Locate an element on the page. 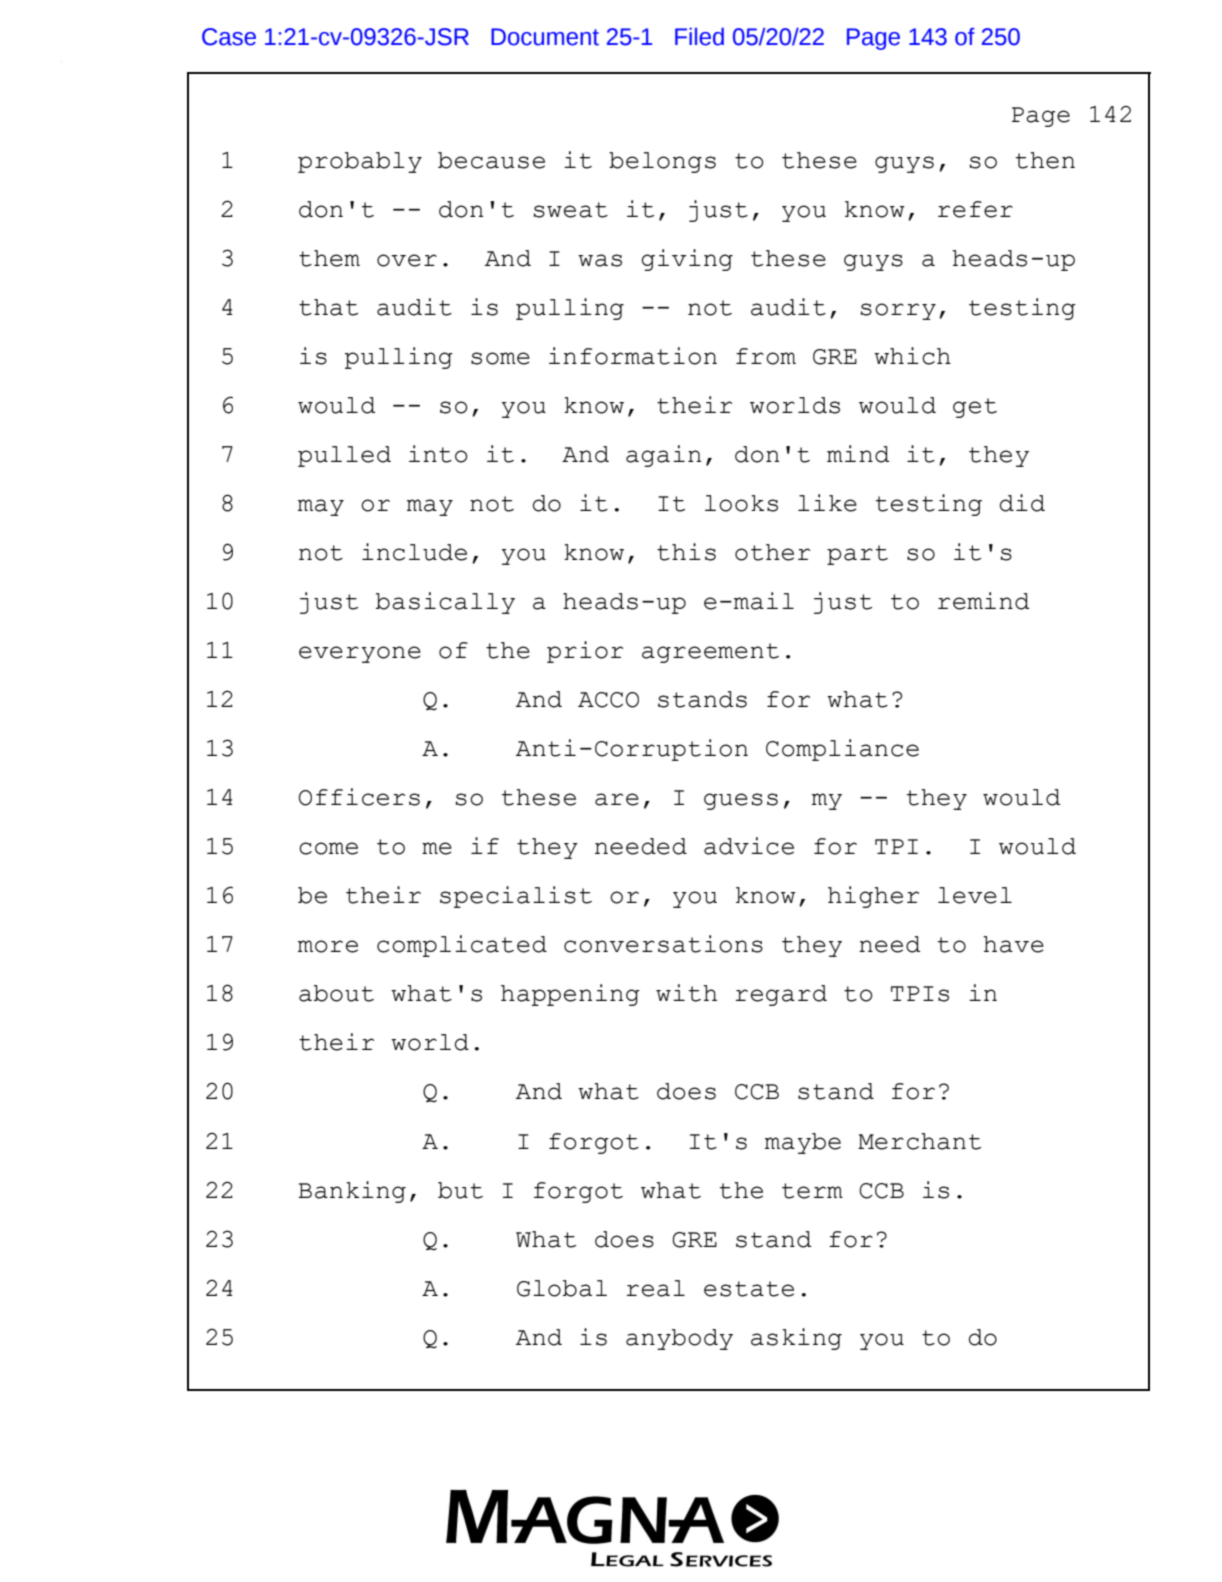 The width and height of the page is (1222, 1582). Officers is located at coordinates (359, 797).
